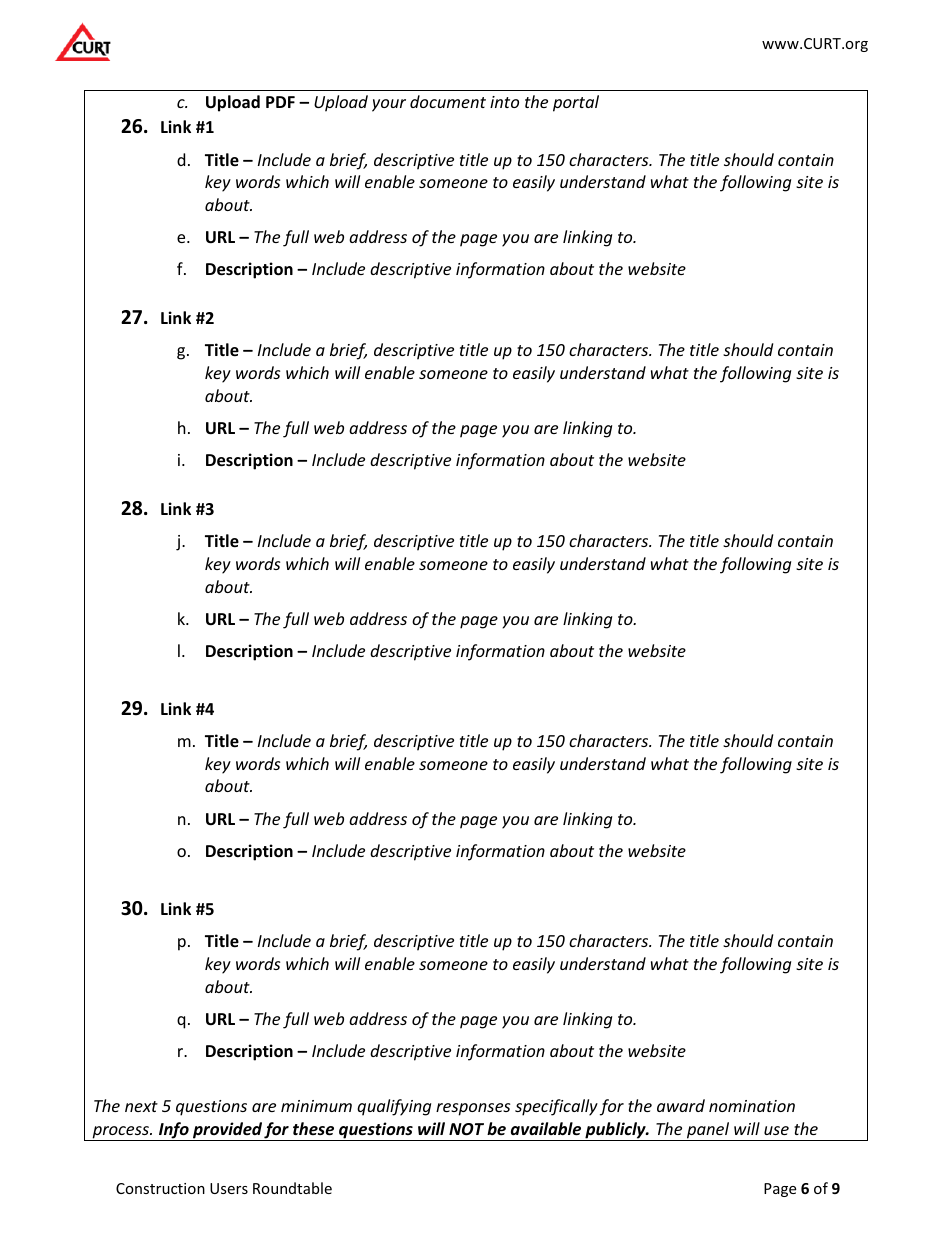 The height and width of the screenshot is (1233, 952). What do you see at coordinates (466, 1129) in the screenshot?
I see `NOT` at bounding box center [466, 1129].
